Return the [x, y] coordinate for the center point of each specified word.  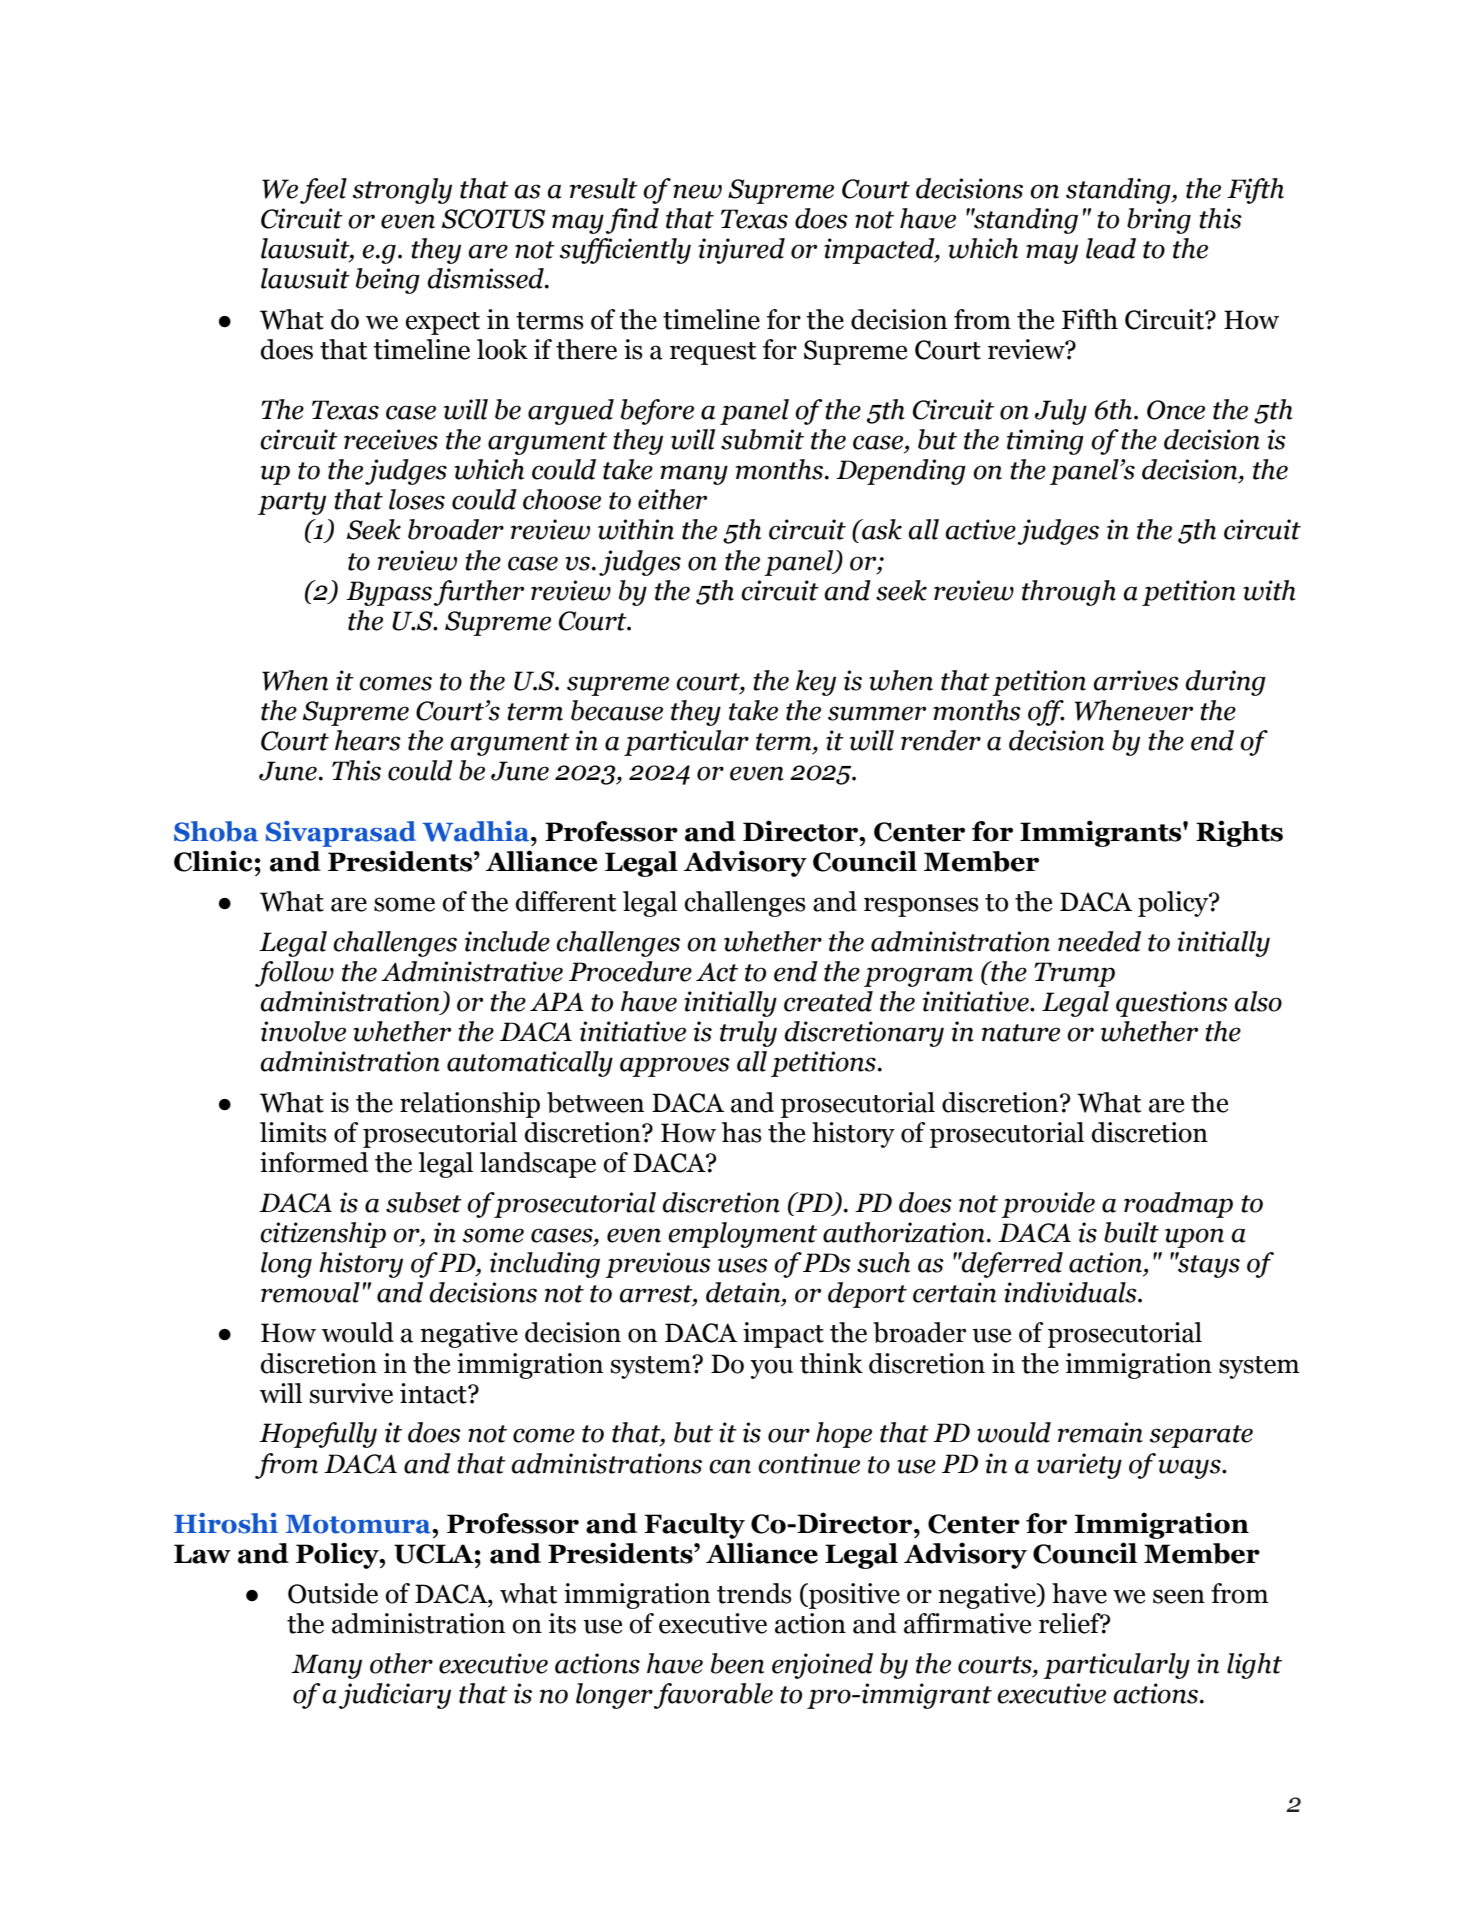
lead [1111, 248]
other [401, 1663]
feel [323, 191]
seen [1179, 1596]
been [737, 1663]
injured [741, 251]
